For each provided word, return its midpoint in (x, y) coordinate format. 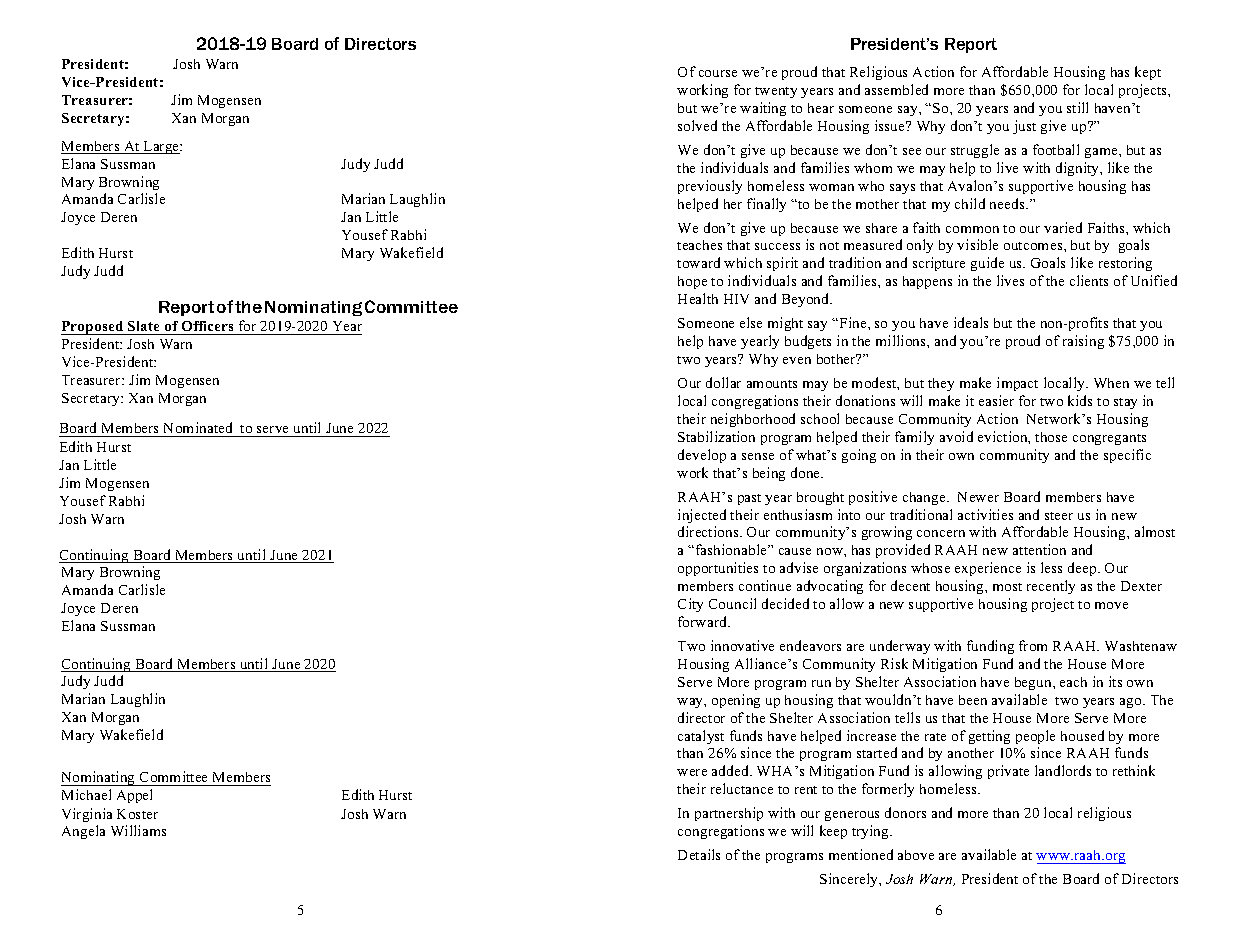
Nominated (198, 427)
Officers (208, 328)
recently (1051, 587)
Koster (137, 814)
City (690, 605)
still (1077, 107)
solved (697, 125)
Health (698, 298)
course (718, 73)
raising (1083, 342)
